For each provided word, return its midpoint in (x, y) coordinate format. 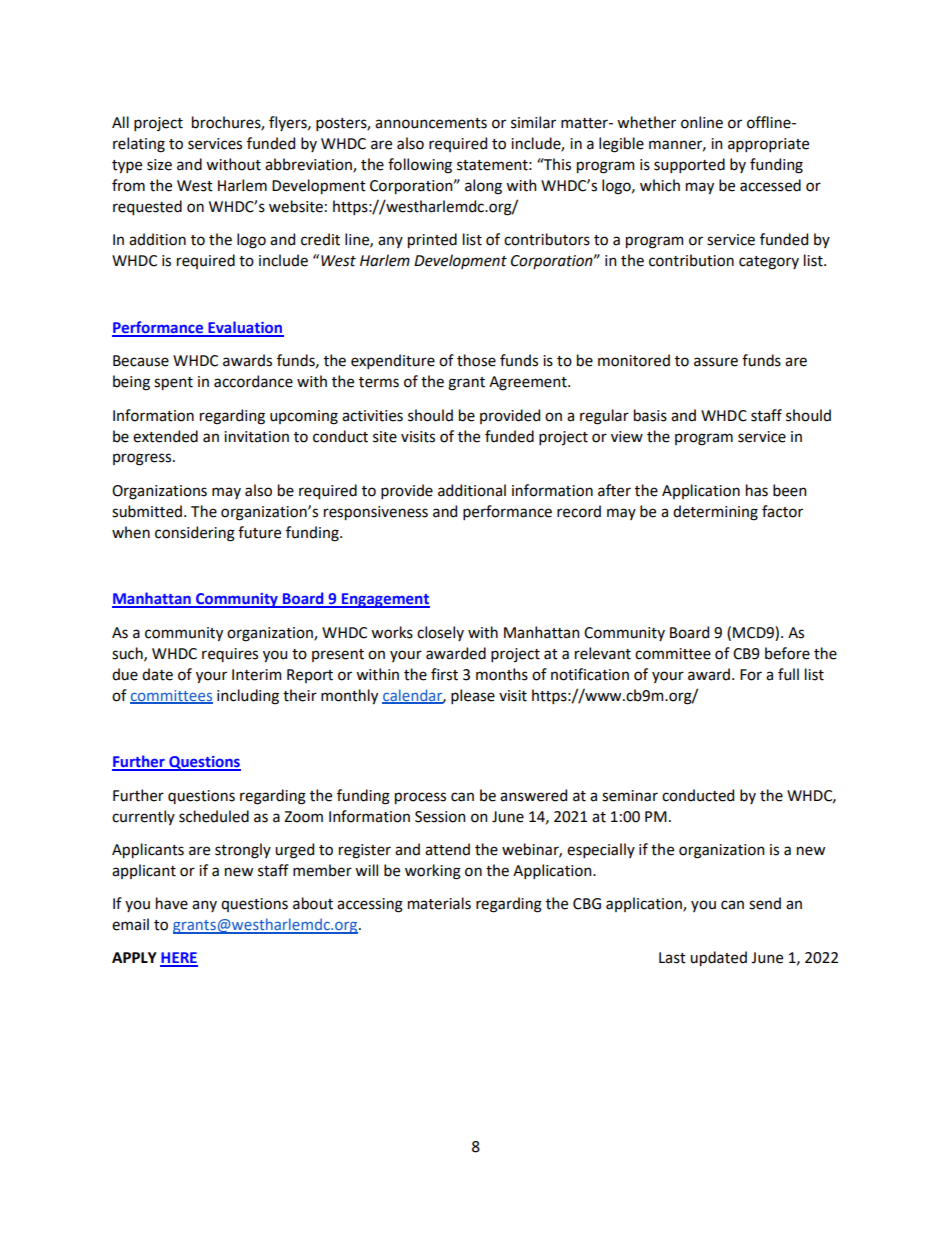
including (248, 697)
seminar (630, 796)
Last (672, 958)
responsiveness (376, 513)
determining (715, 513)
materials (439, 903)
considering (195, 534)
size (159, 165)
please (473, 696)
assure (716, 362)
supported (689, 165)
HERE (179, 959)
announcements (431, 123)
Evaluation (245, 328)
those (476, 360)
